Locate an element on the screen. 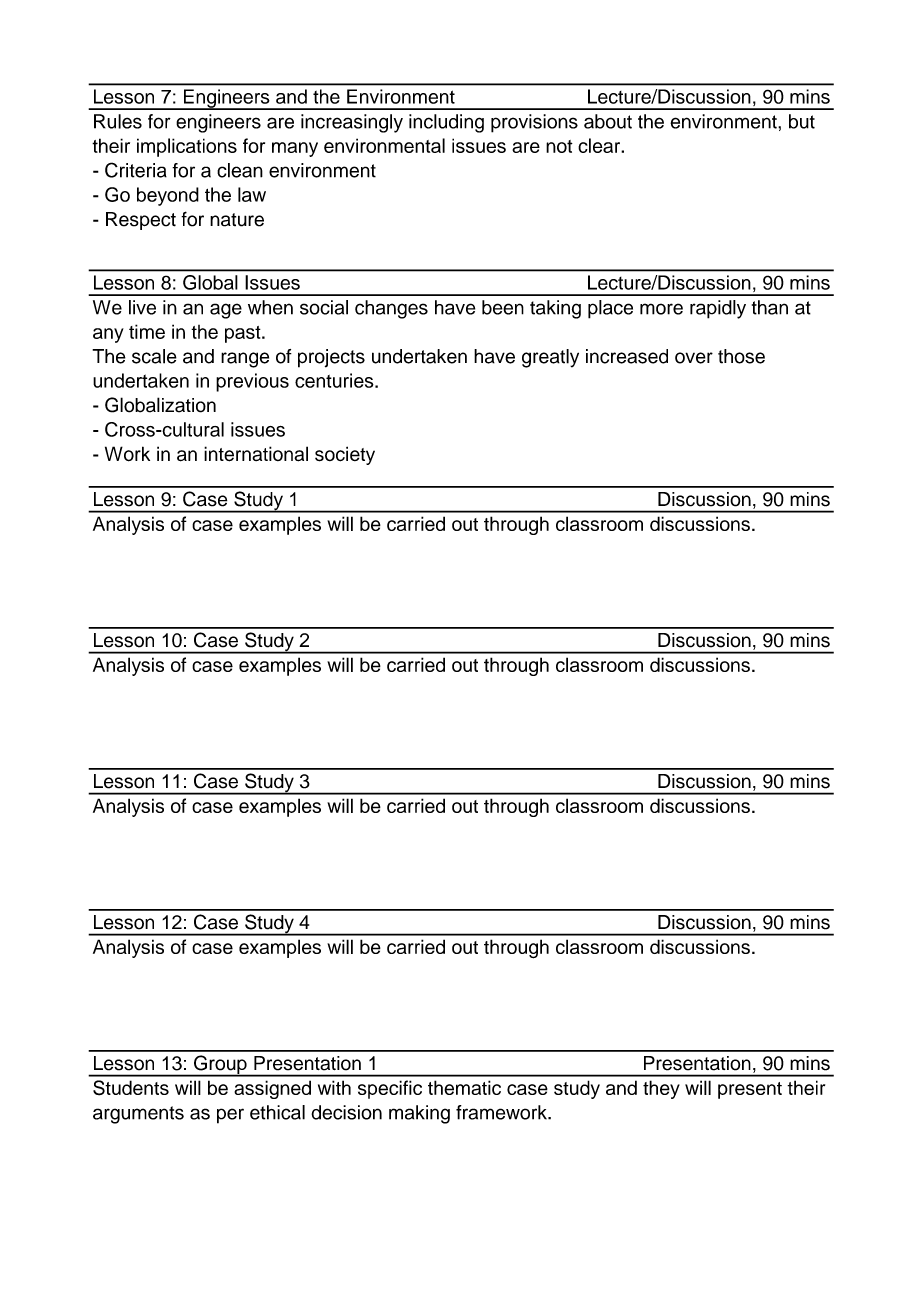 The image size is (924, 1308). international is located at coordinates (256, 454).
